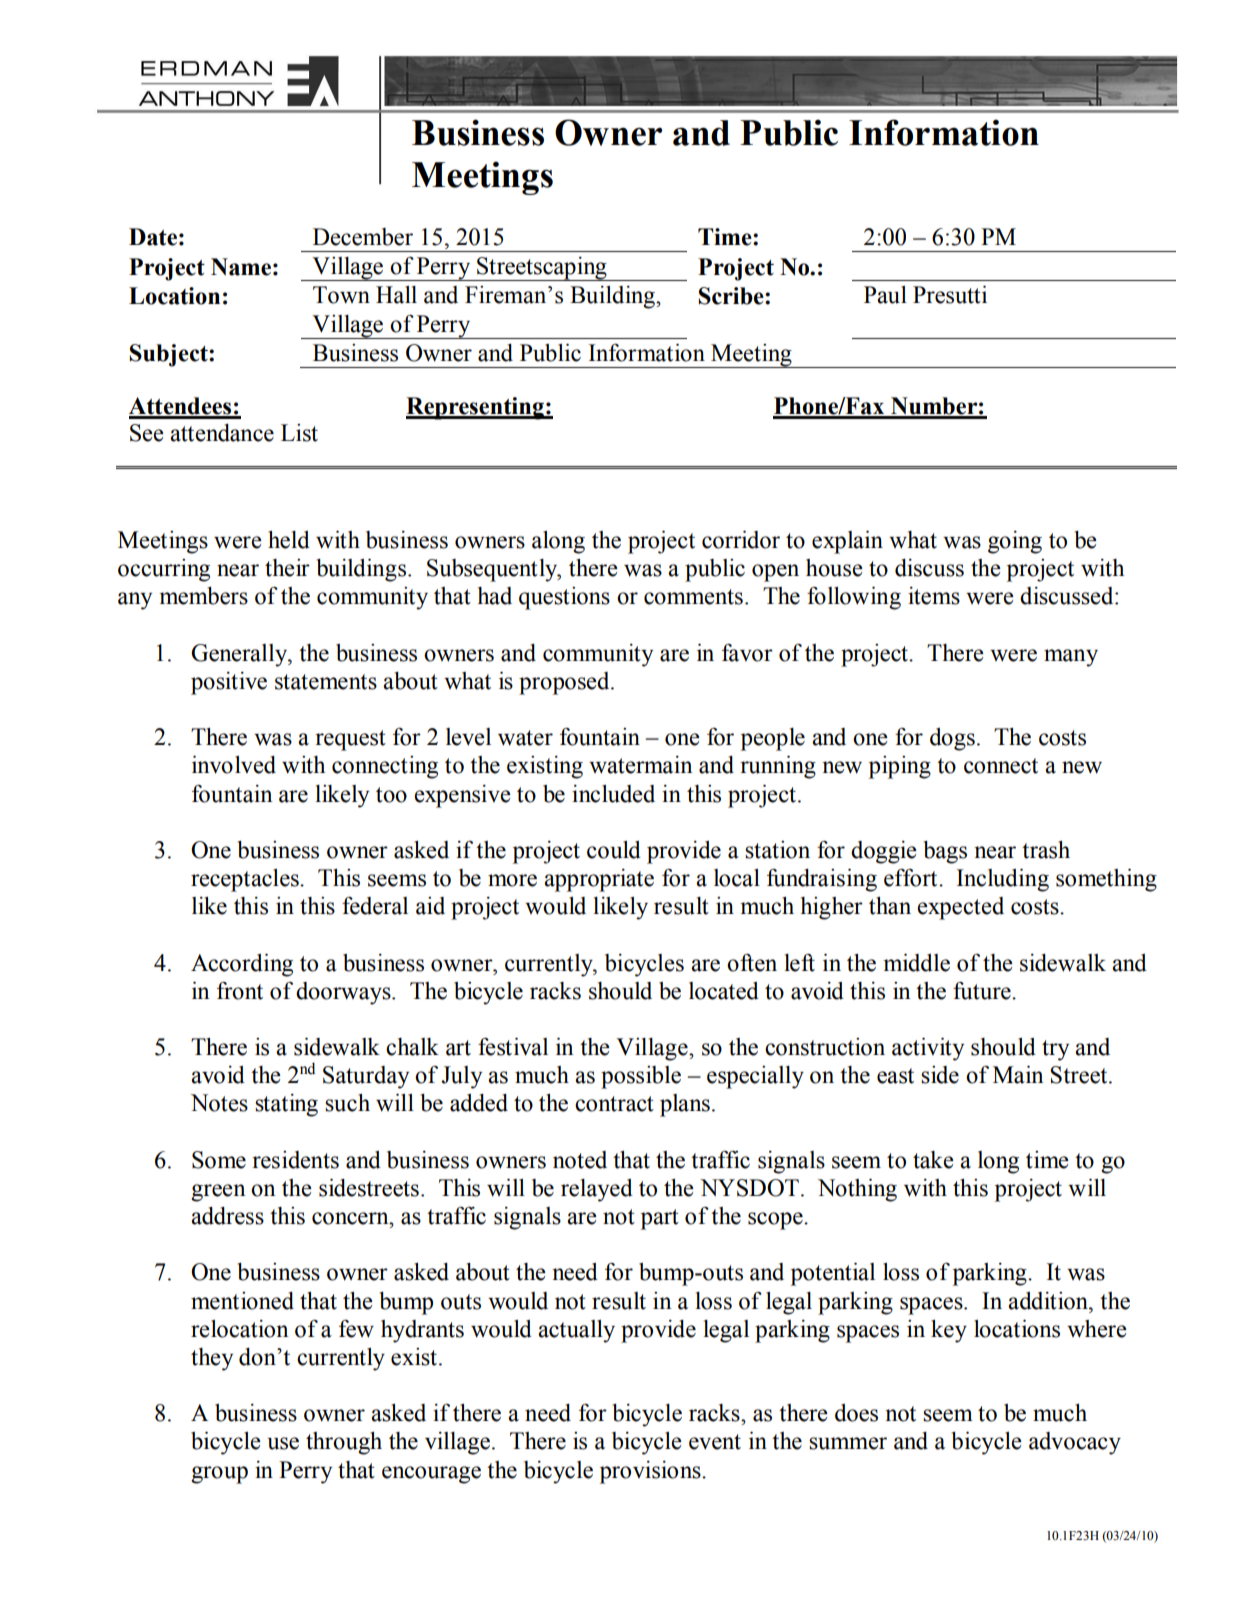 The width and height of the image is (1249, 1617). I want to click on Paul, so click(885, 295).
